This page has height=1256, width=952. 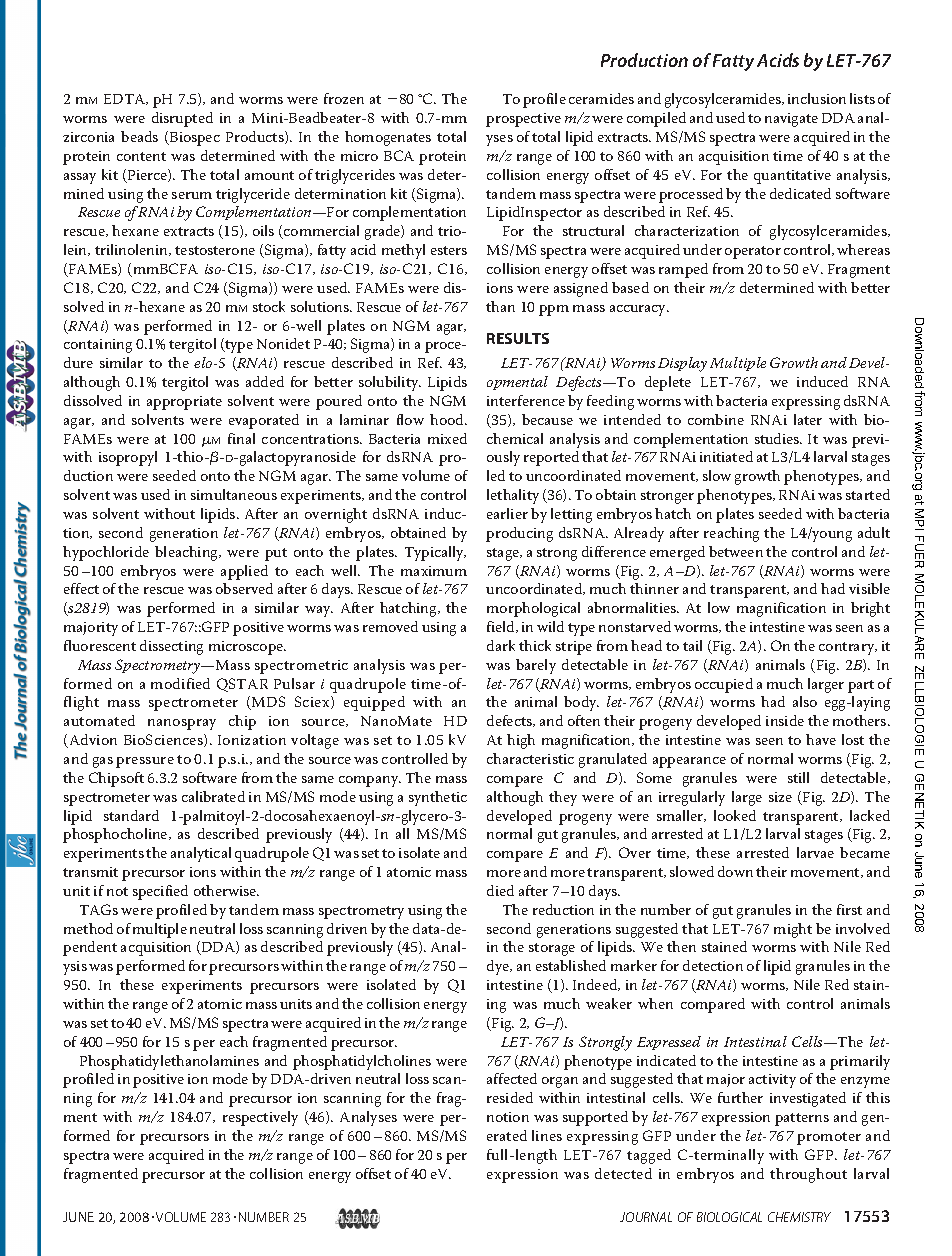 I want to click on characteristic, so click(x=530, y=758).
